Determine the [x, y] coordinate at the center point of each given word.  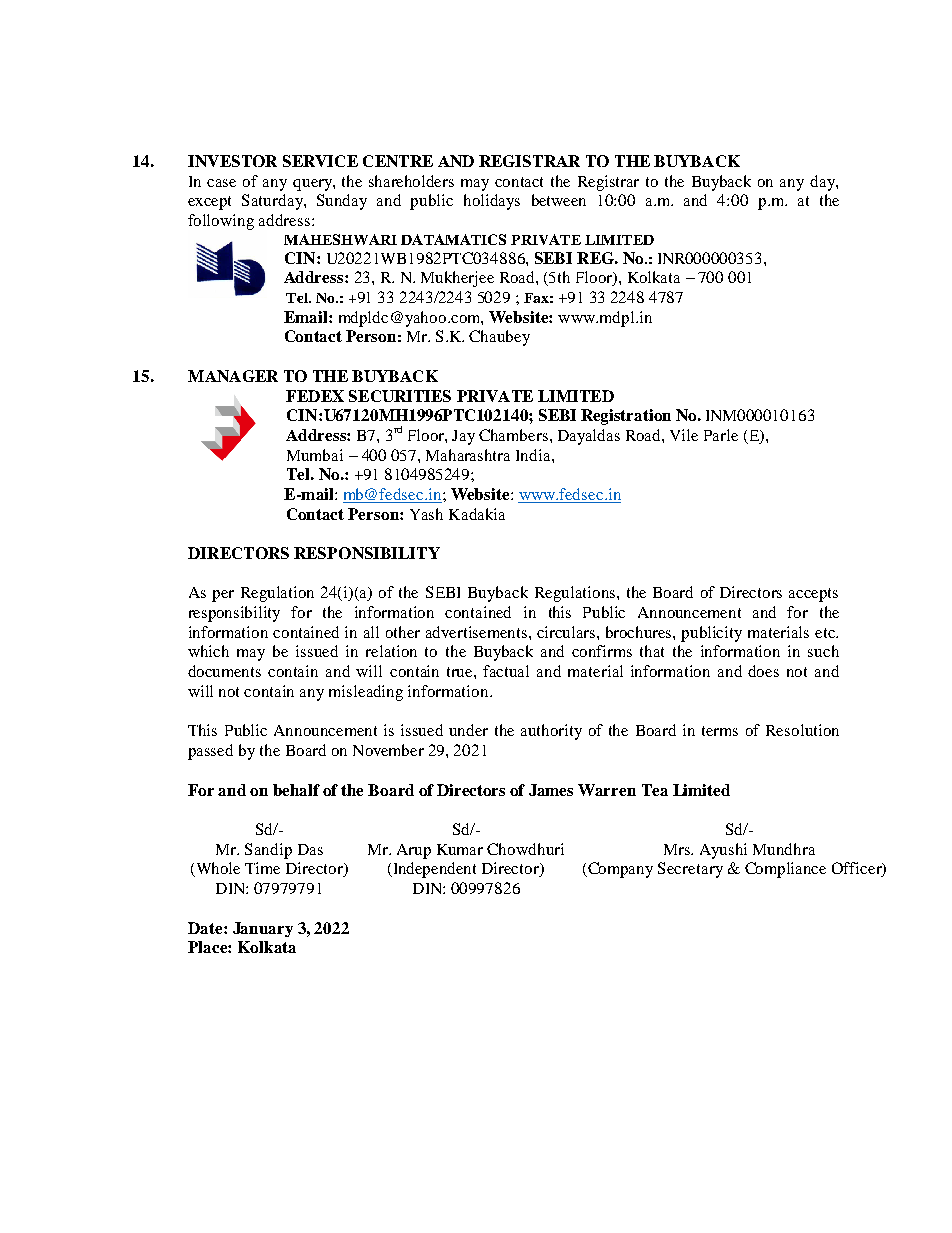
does [763, 671]
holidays [492, 202]
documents [224, 671]
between [559, 200]
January [263, 929]
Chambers [515, 435]
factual [506, 671]
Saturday [273, 202]
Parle [721, 435]
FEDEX [315, 396]
